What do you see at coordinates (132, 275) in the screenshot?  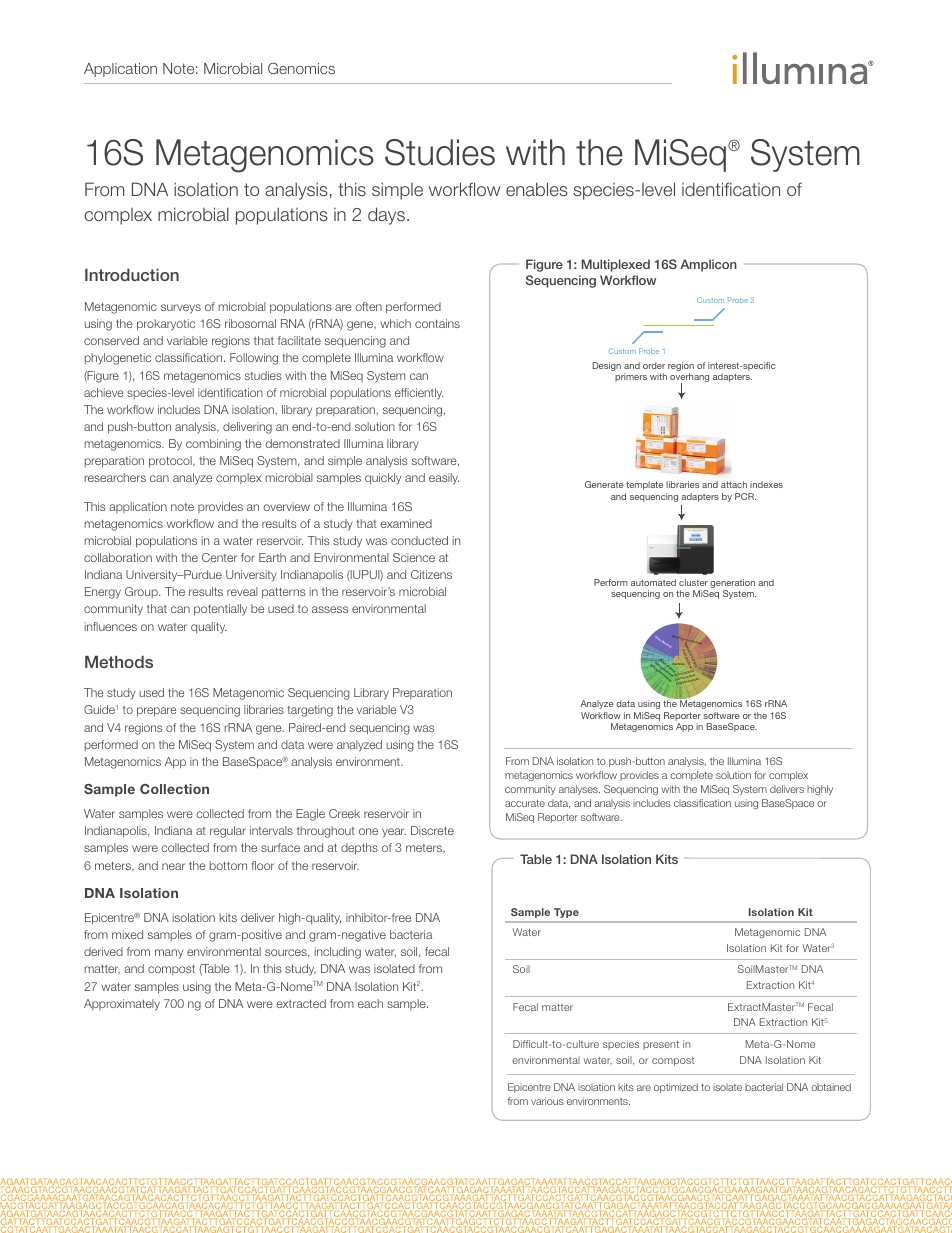 I see `Introduction` at bounding box center [132, 275].
